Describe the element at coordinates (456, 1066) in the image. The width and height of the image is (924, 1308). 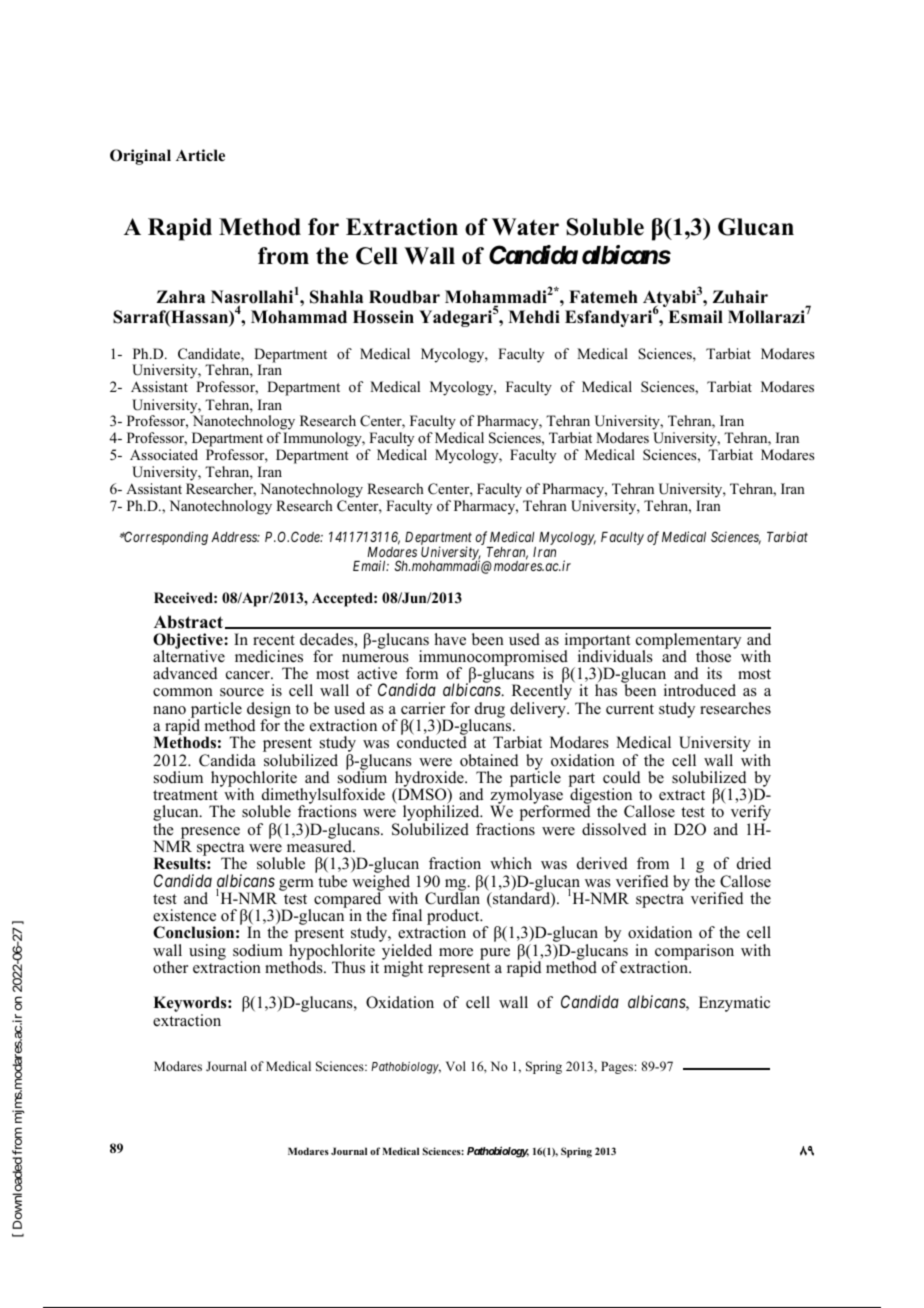
I see `Vol` at that location.
